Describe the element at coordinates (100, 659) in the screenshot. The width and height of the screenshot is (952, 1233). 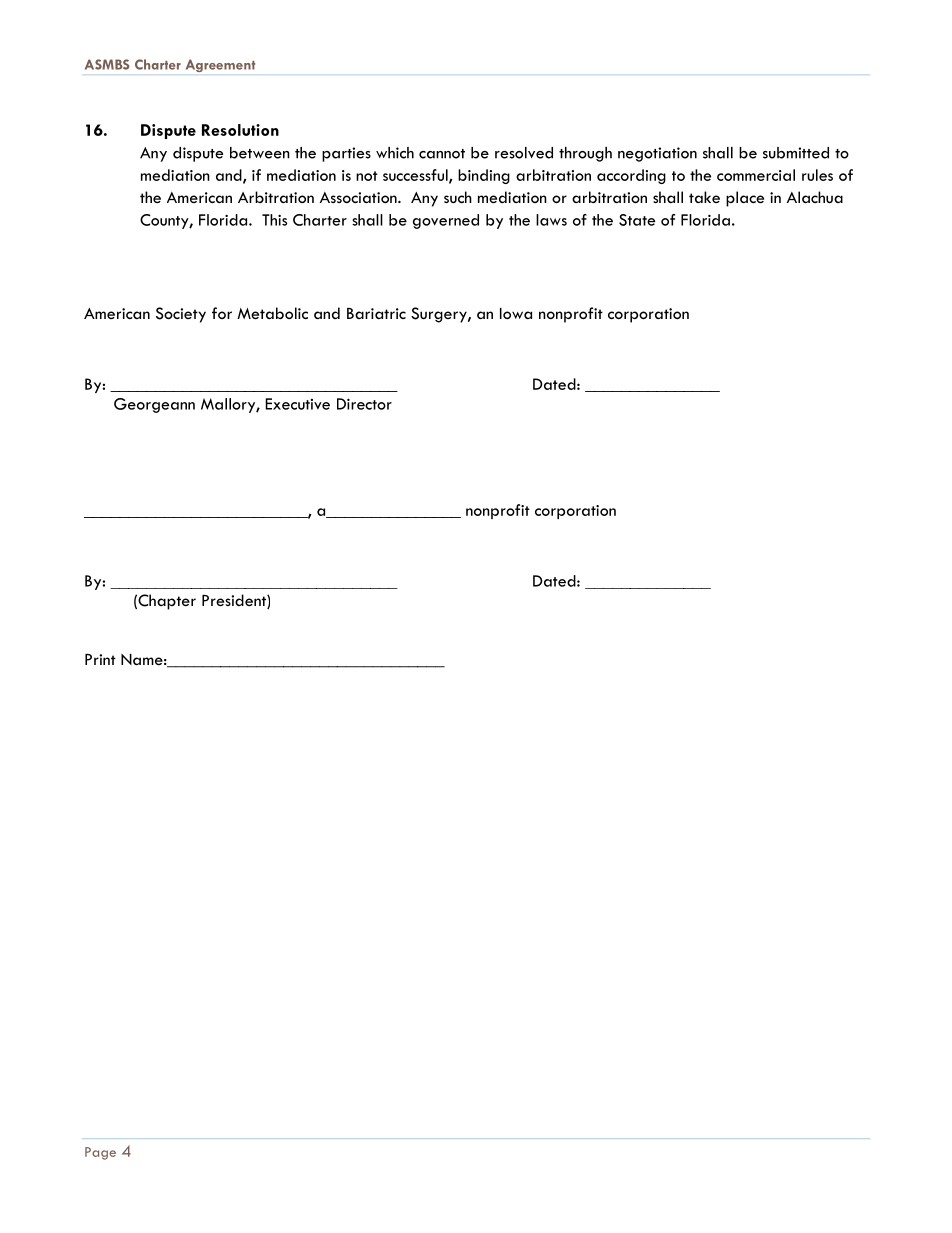
I see `Print` at that location.
